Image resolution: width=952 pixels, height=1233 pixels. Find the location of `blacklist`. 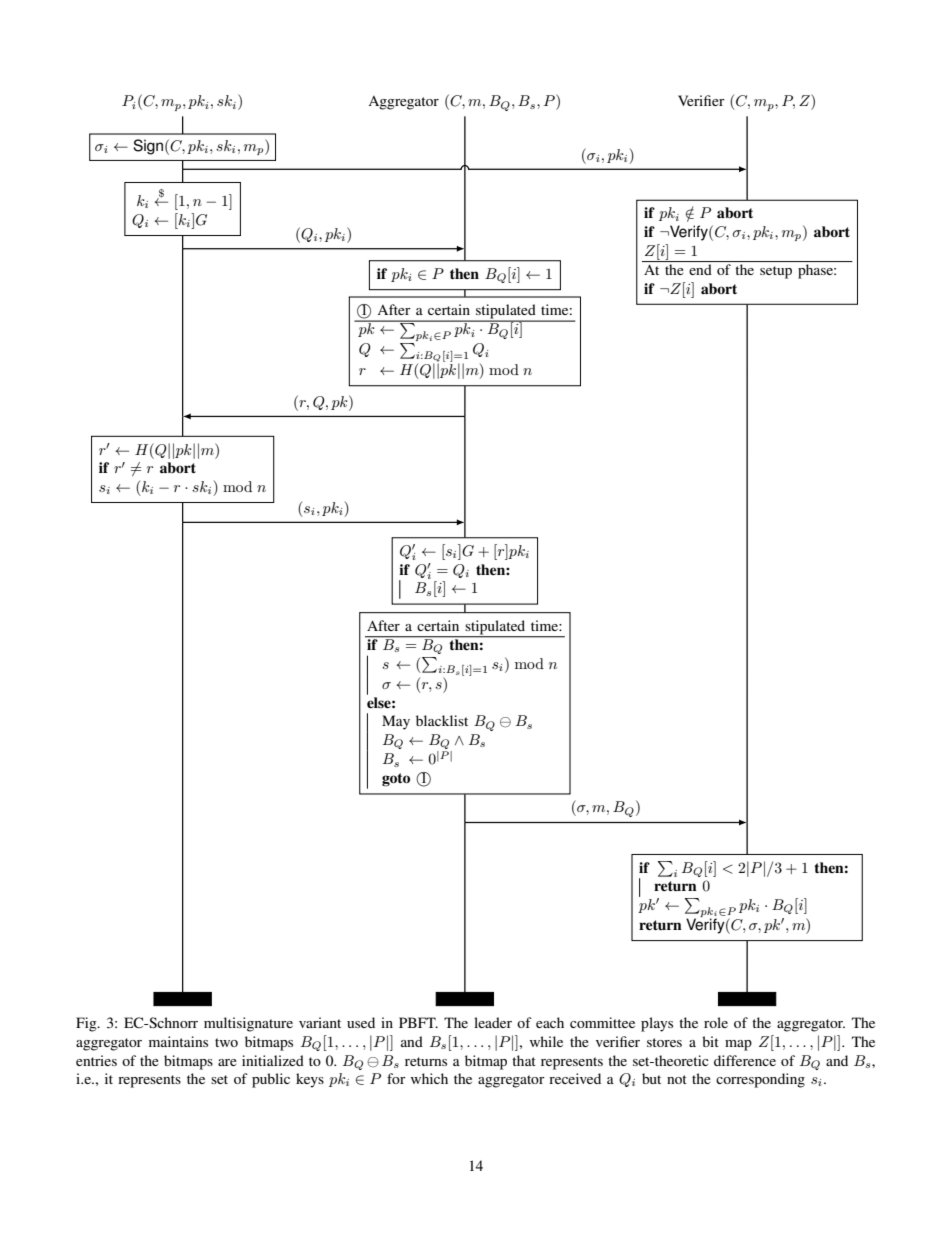

blacklist is located at coordinates (442, 720).
